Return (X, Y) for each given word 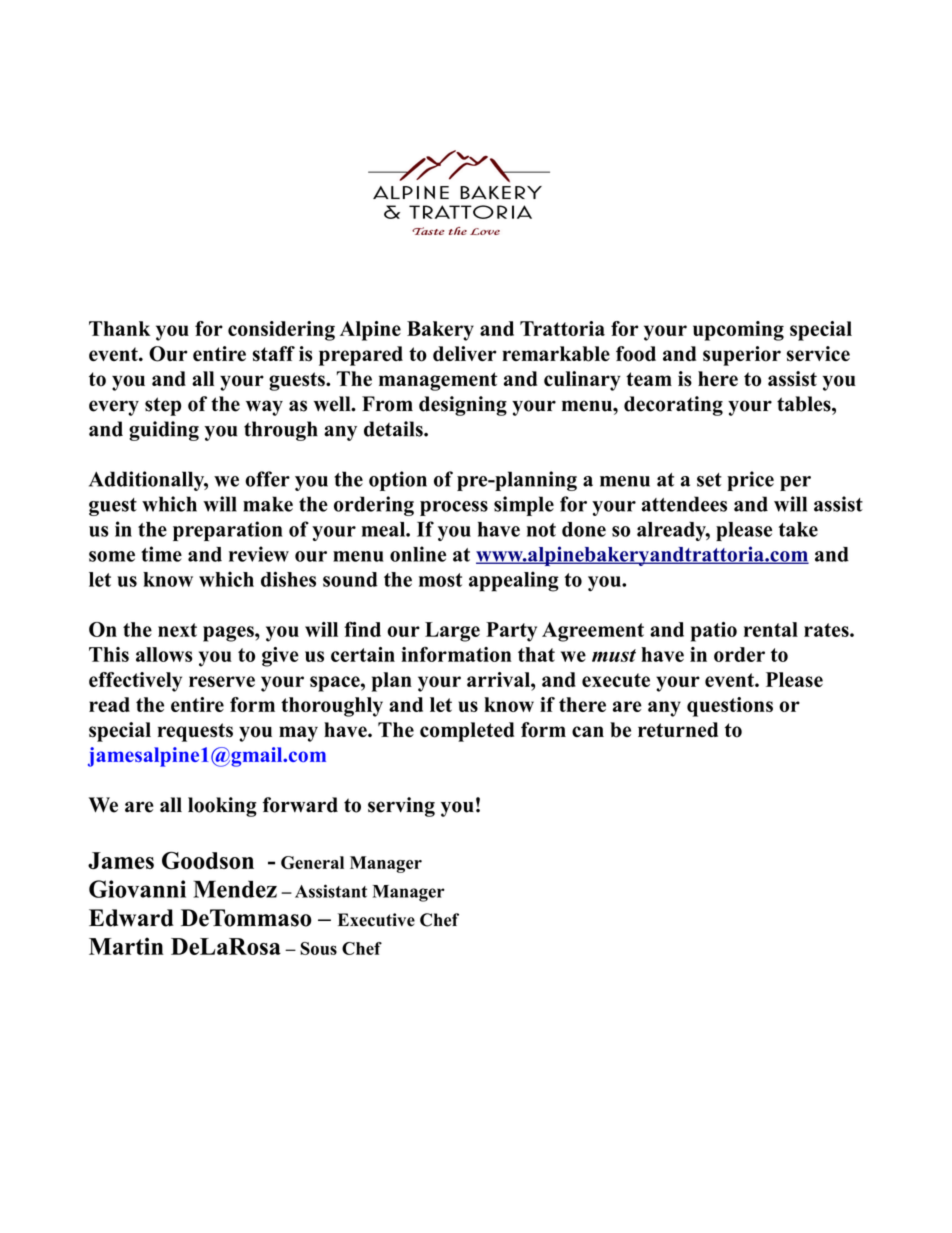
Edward (131, 918)
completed (467, 732)
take (798, 529)
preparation (228, 531)
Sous (318, 948)
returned (678, 729)
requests (195, 732)
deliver (464, 353)
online (418, 554)
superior (742, 356)
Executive (376, 920)
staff (274, 354)
